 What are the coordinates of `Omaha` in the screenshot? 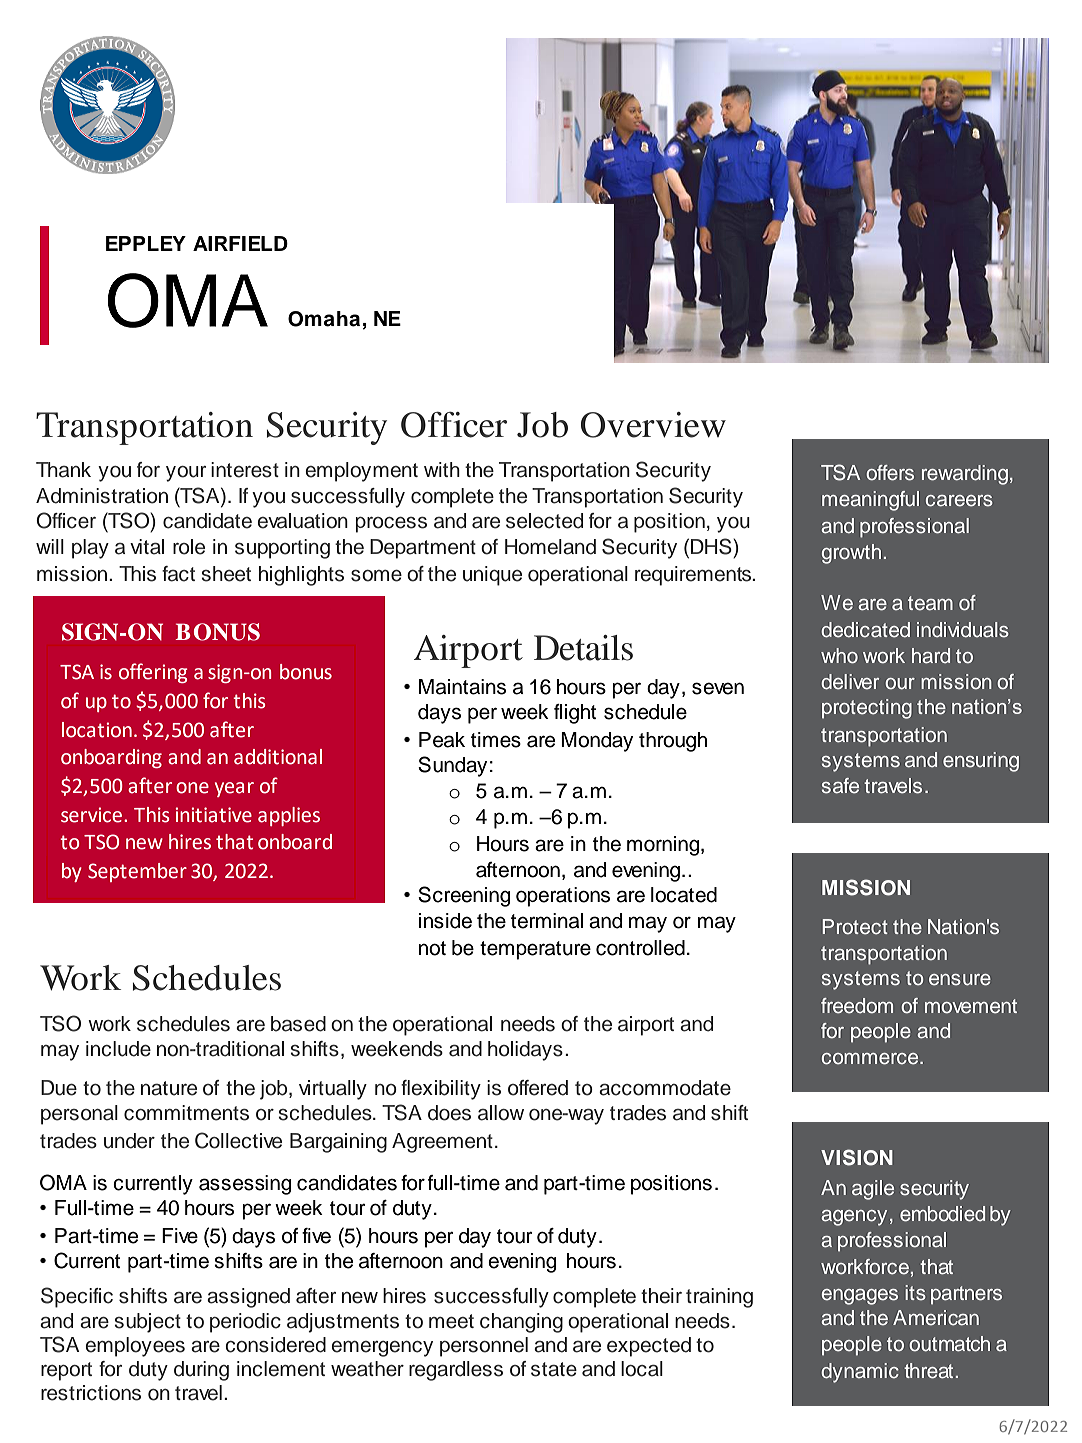 It's located at (324, 319).
